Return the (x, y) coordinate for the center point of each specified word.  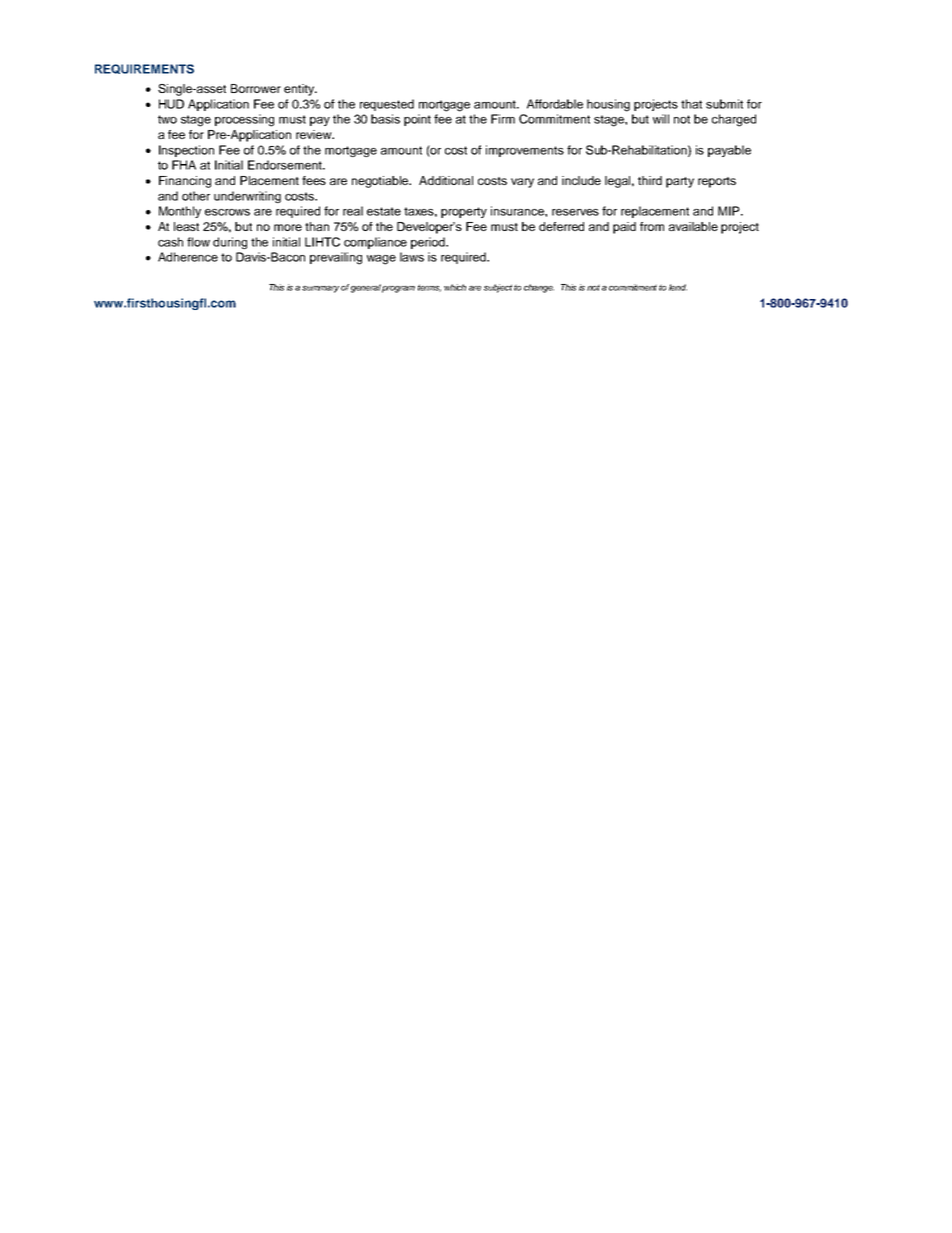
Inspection (186, 151)
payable (729, 151)
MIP (730, 211)
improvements (525, 151)
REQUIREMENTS (144, 69)
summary (320, 289)
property (464, 212)
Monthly (180, 212)
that (691, 104)
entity (300, 90)
